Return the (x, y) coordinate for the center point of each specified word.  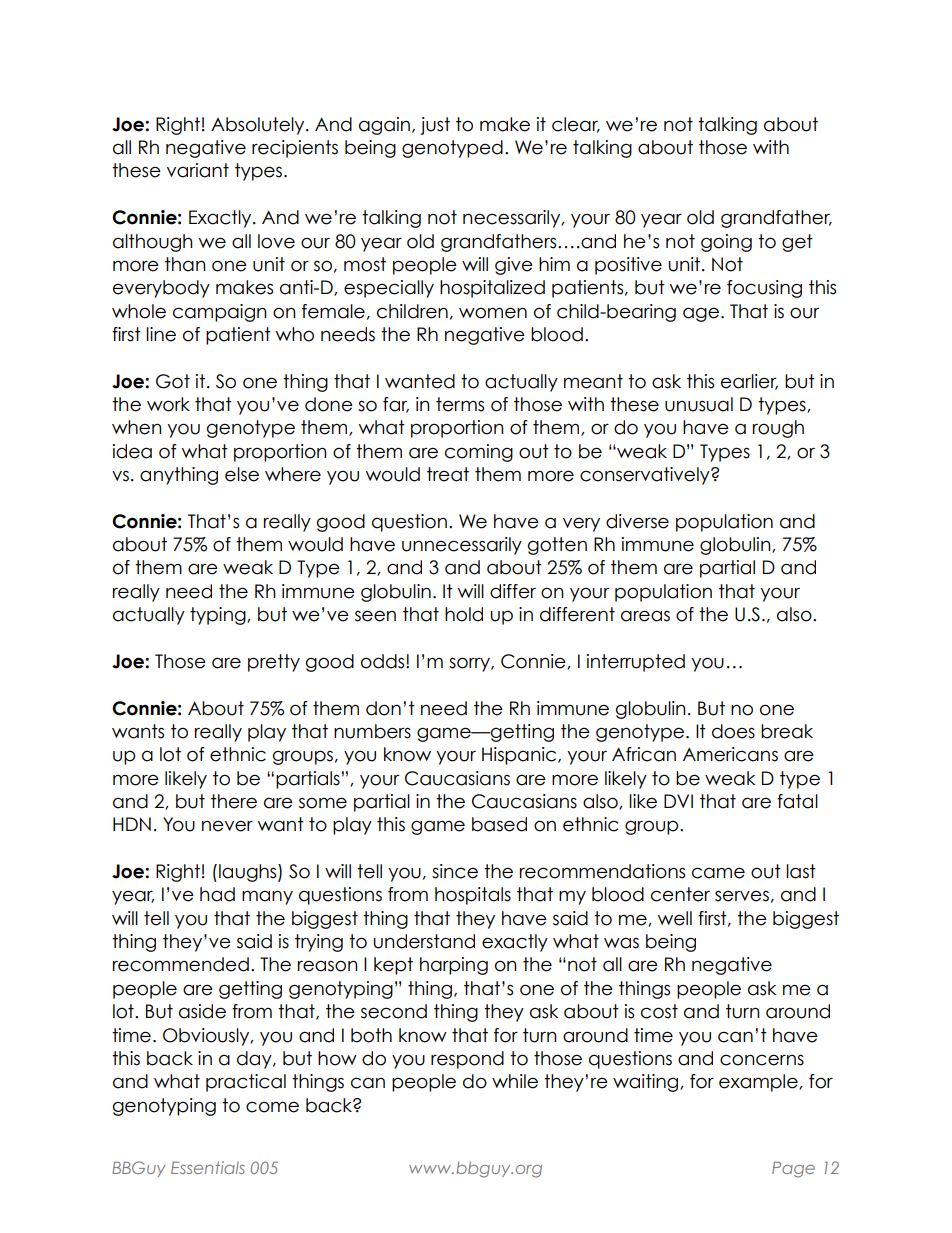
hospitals (473, 896)
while (515, 1081)
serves (742, 896)
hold (464, 614)
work (168, 404)
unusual (699, 404)
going (726, 243)
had (217, 894)
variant (198, 170)
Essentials (208, 1167)
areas (645, 616)
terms (460, 404)
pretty (274, 663)
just (435, 126)
